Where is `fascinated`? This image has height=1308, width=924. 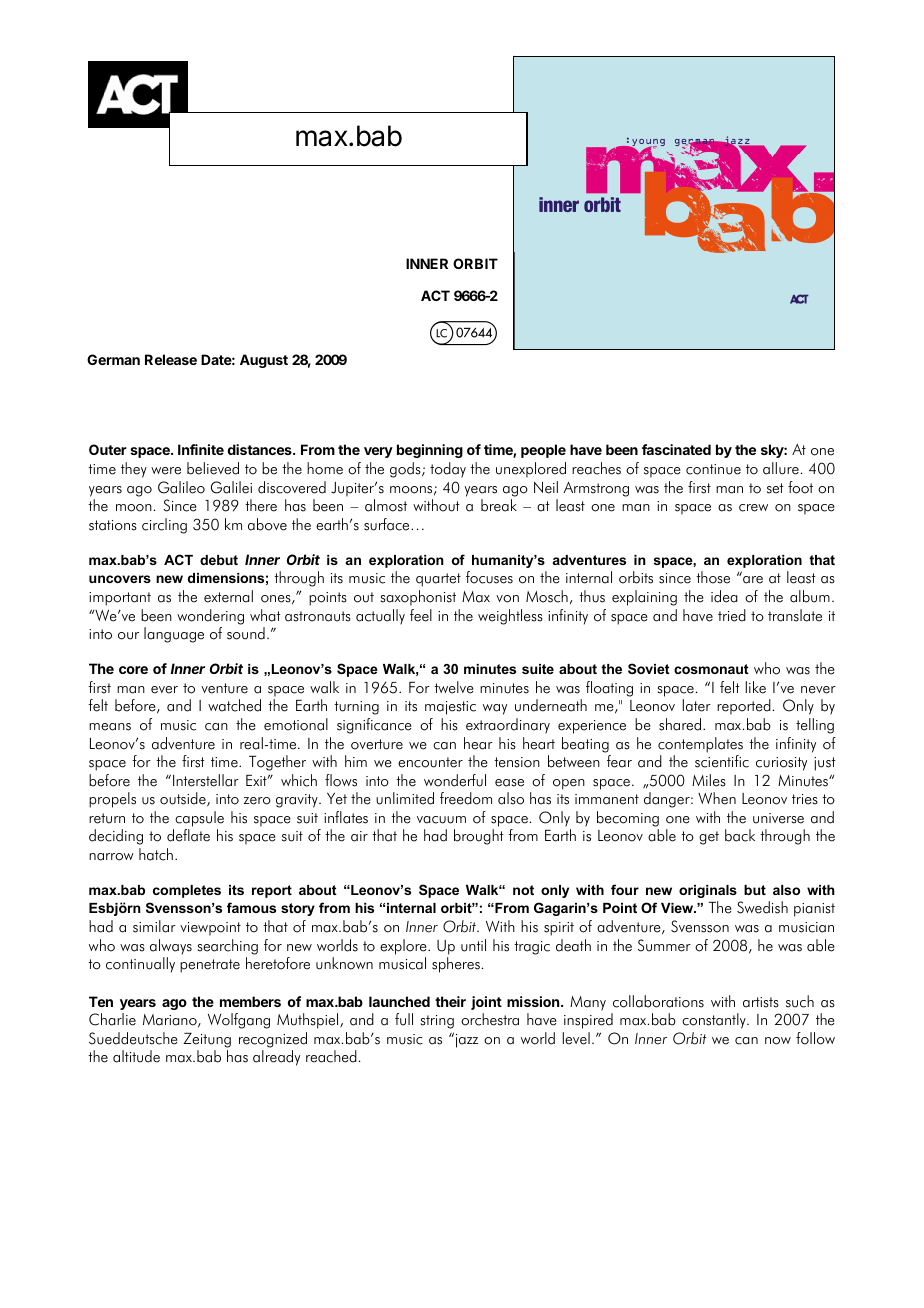
fascinated is located at coordinates (676, 449).
